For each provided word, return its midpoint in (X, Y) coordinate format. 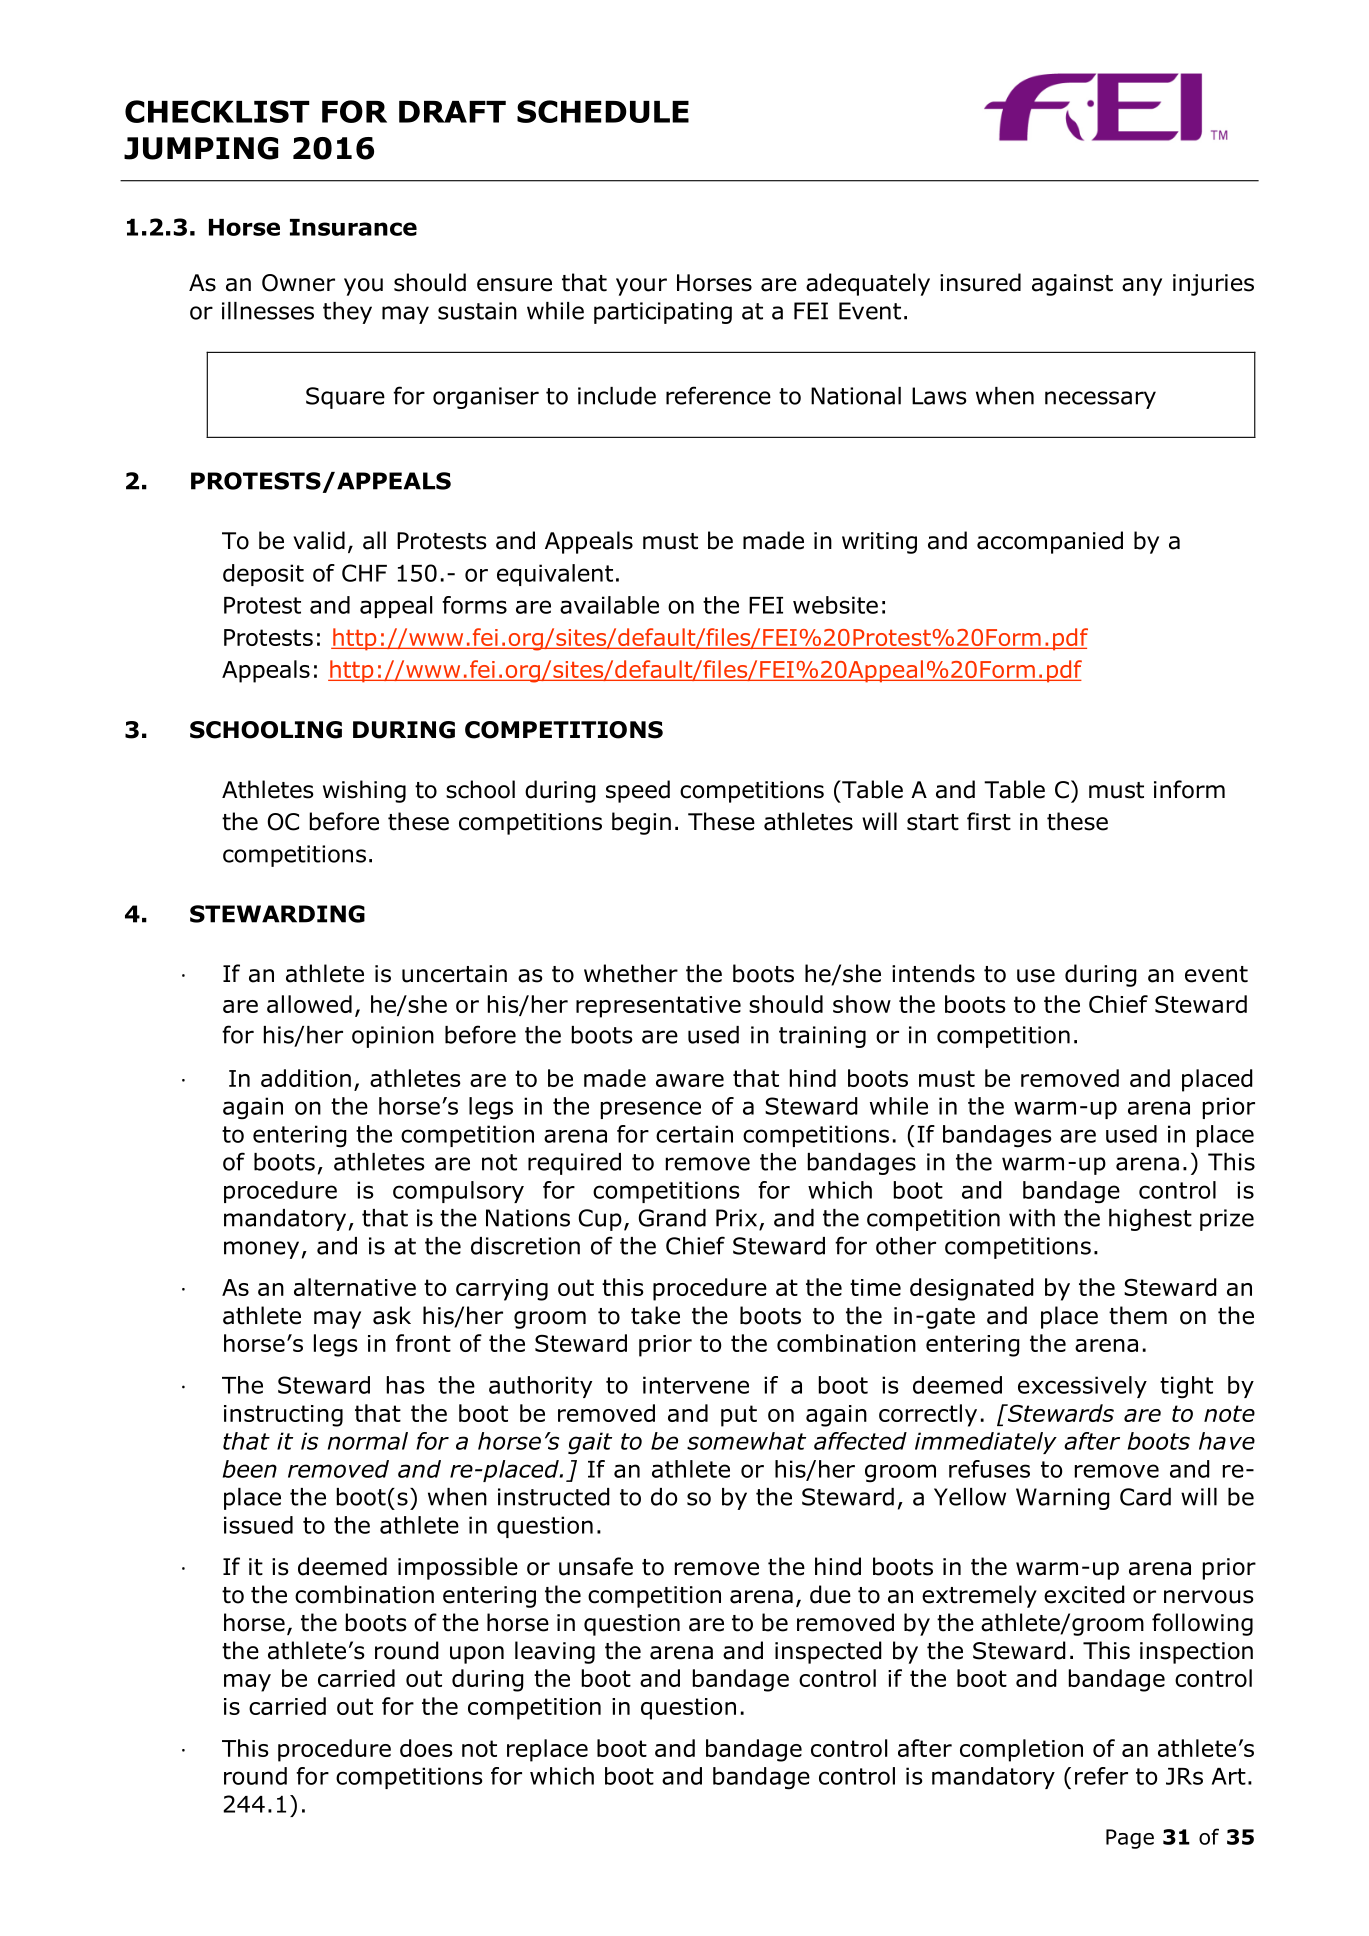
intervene (696, 1385)
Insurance (353, 227)
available (609, 605)
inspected (828, 1652)
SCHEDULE (603, 111)
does (426, 1748)
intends (933, 973)
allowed (309, 1004)
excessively (1082, 1387)
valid (319, 540)
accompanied (1050, 542)
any (1142, 287)
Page (1130, 1839)
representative (658, 1007)
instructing (283, 1416)
